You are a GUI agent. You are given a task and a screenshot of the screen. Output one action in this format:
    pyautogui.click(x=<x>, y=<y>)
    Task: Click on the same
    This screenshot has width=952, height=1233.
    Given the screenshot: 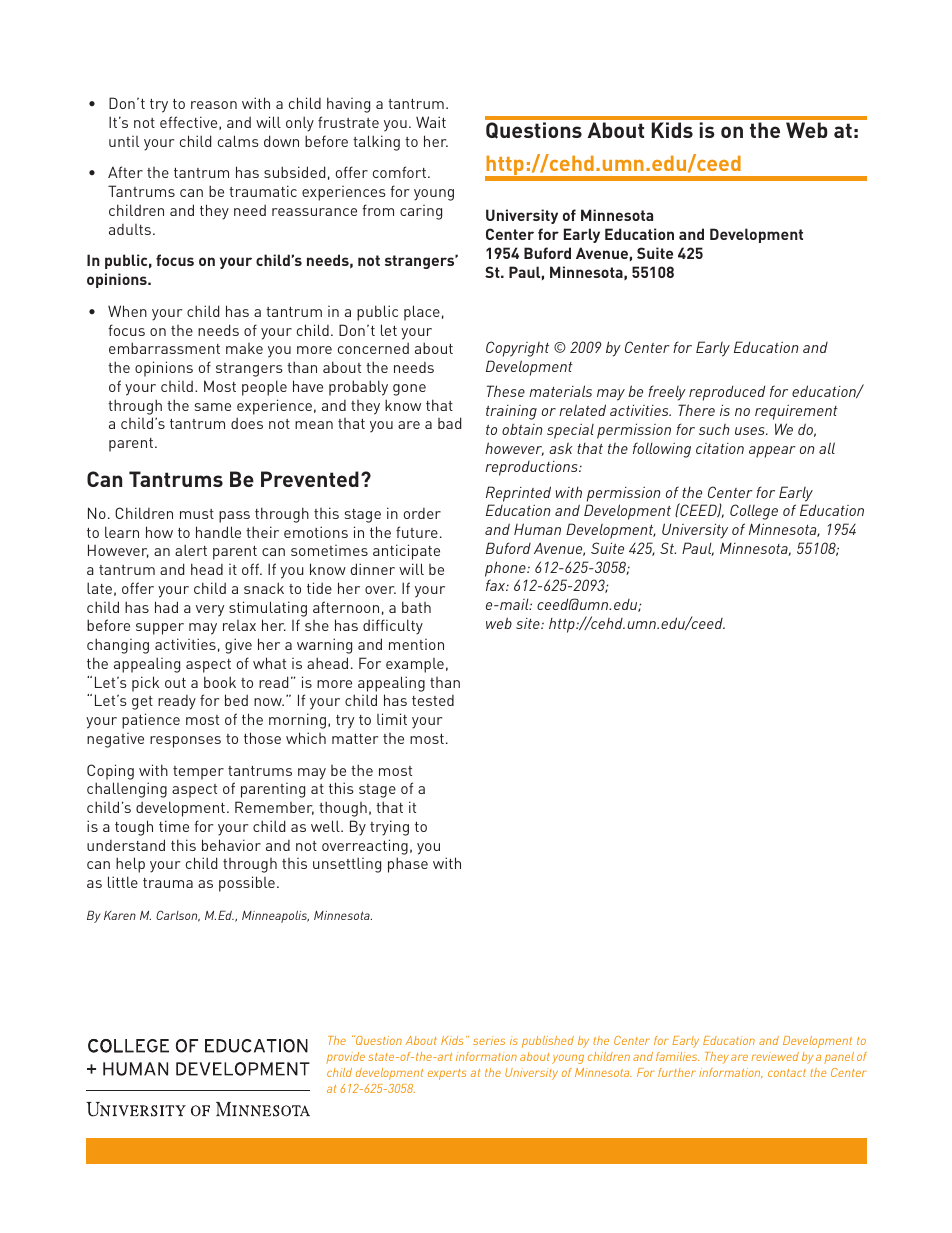 What is the action you would take?
    pyautogui.click(x=213, y=407)
